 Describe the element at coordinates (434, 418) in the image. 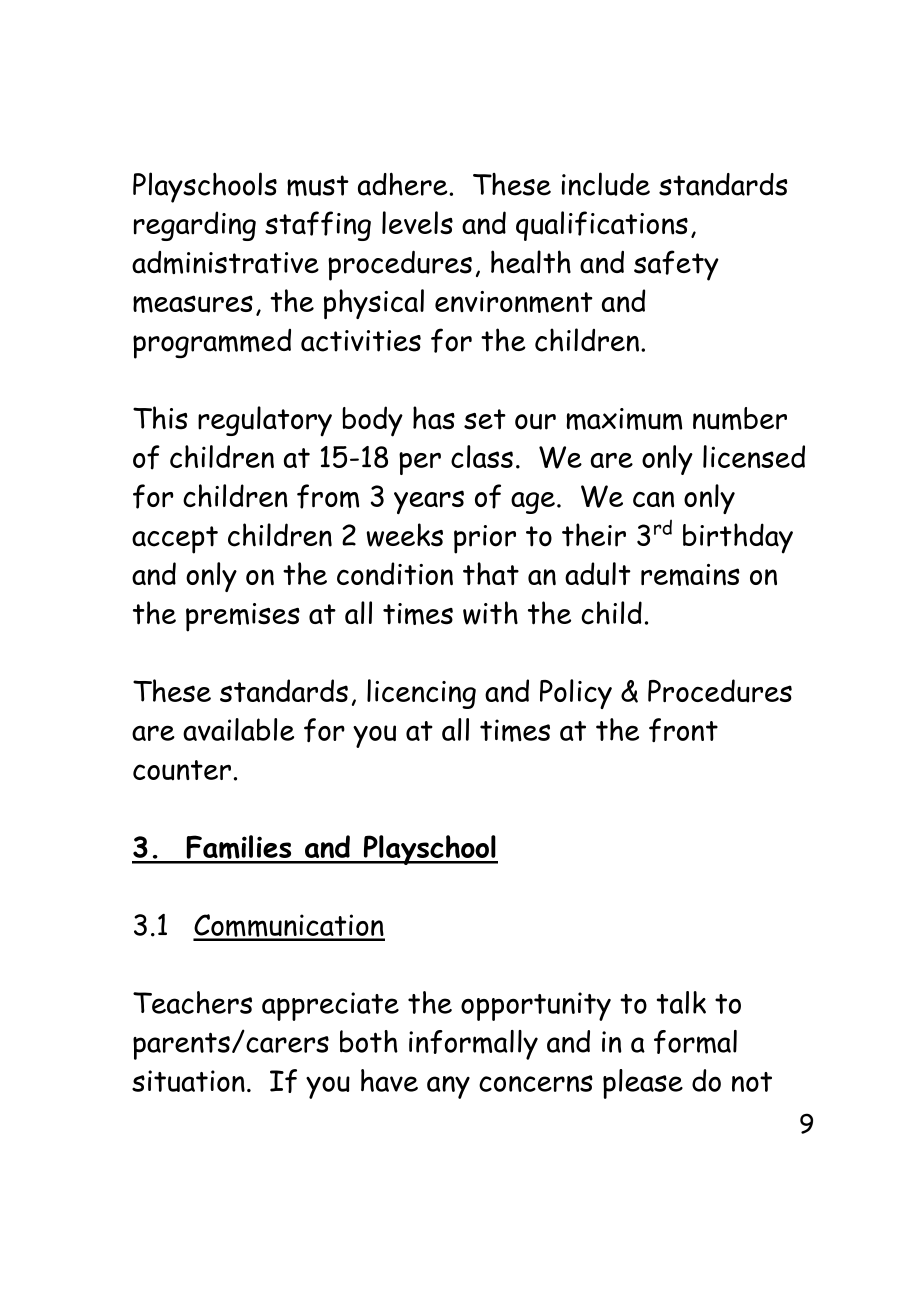

I see `has` at that location.
